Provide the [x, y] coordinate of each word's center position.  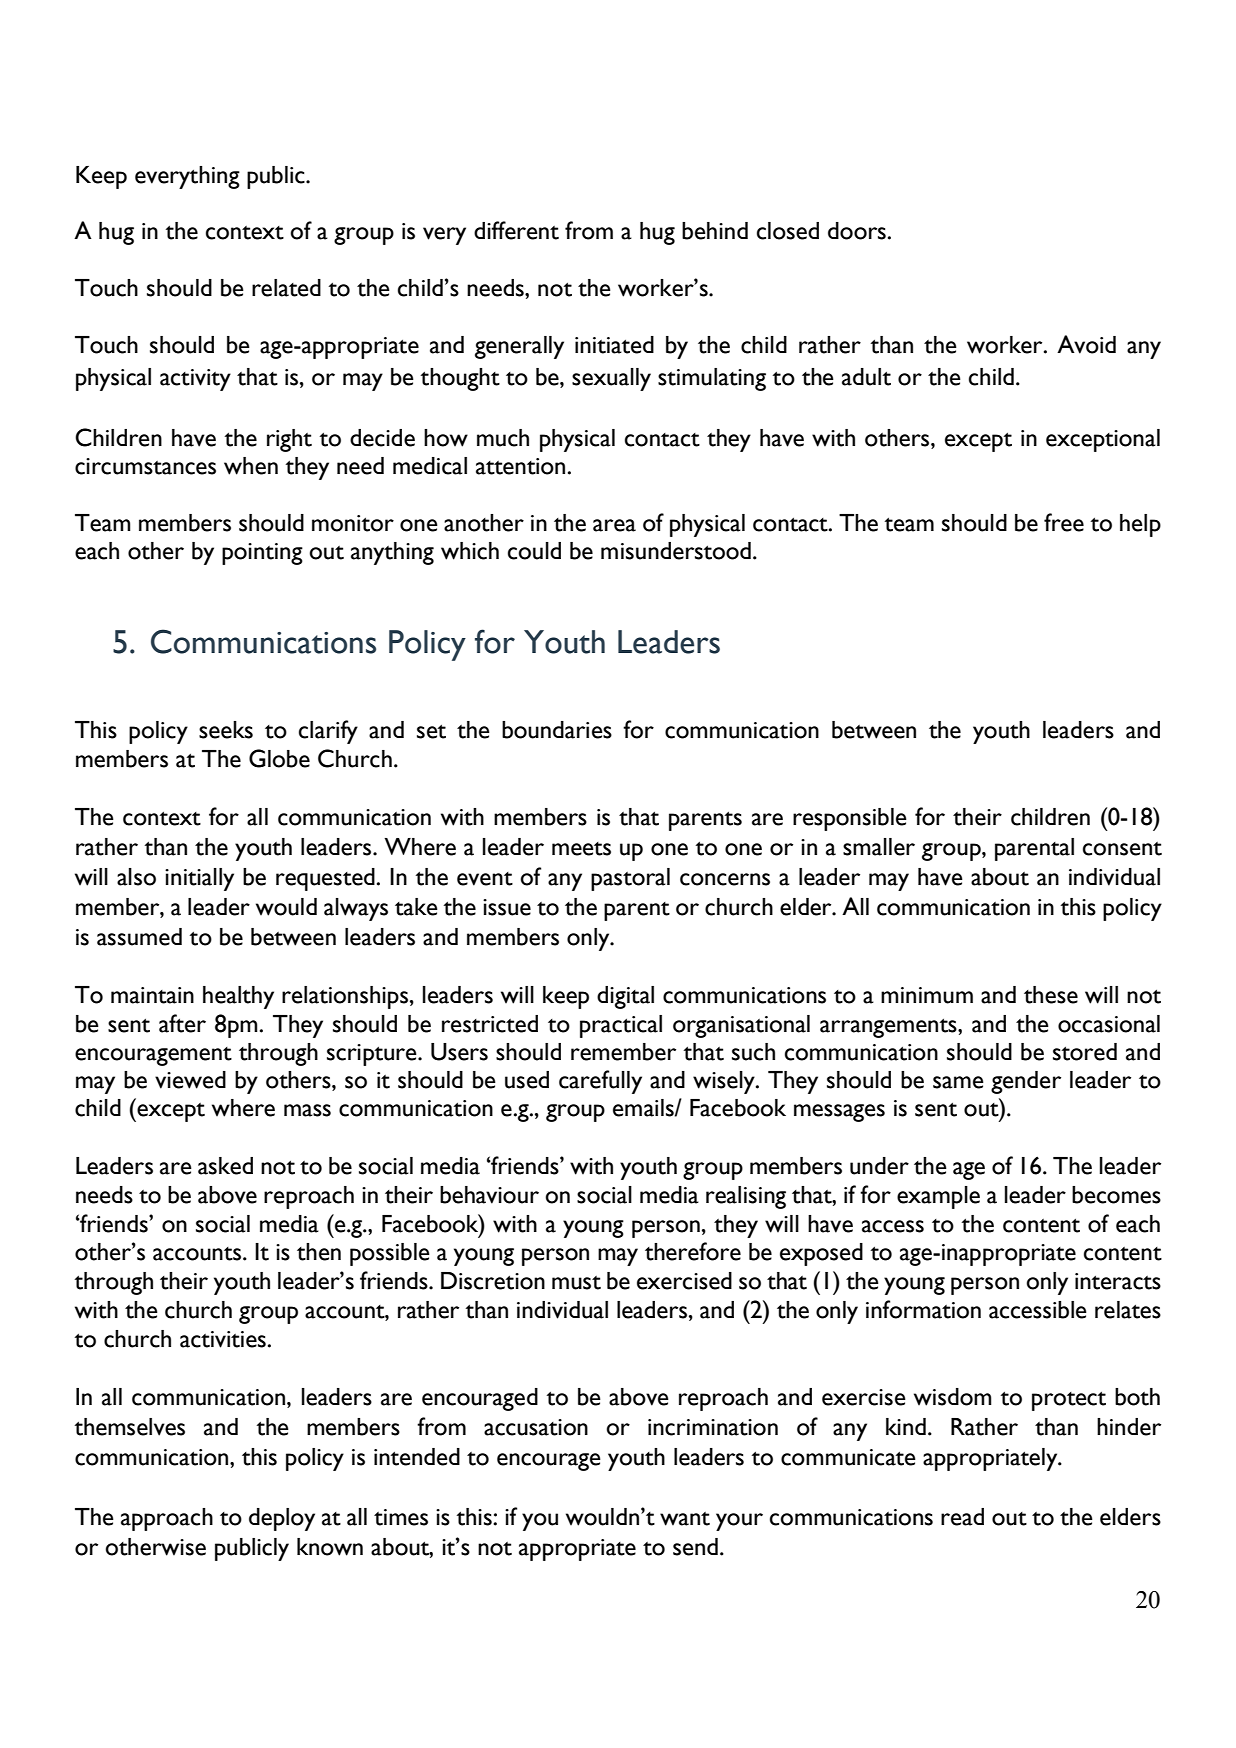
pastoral [630, 879]
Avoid [1086, 344]
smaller [879, 847]
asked [225, 1166]
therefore [693, 1251]
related [286, 288]
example [938, 1197]
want [685, 1519]
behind [715, 231]
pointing [262, 554]
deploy [282, 1519]
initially [199, 879]
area [614, 525]
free [1064, 522]
